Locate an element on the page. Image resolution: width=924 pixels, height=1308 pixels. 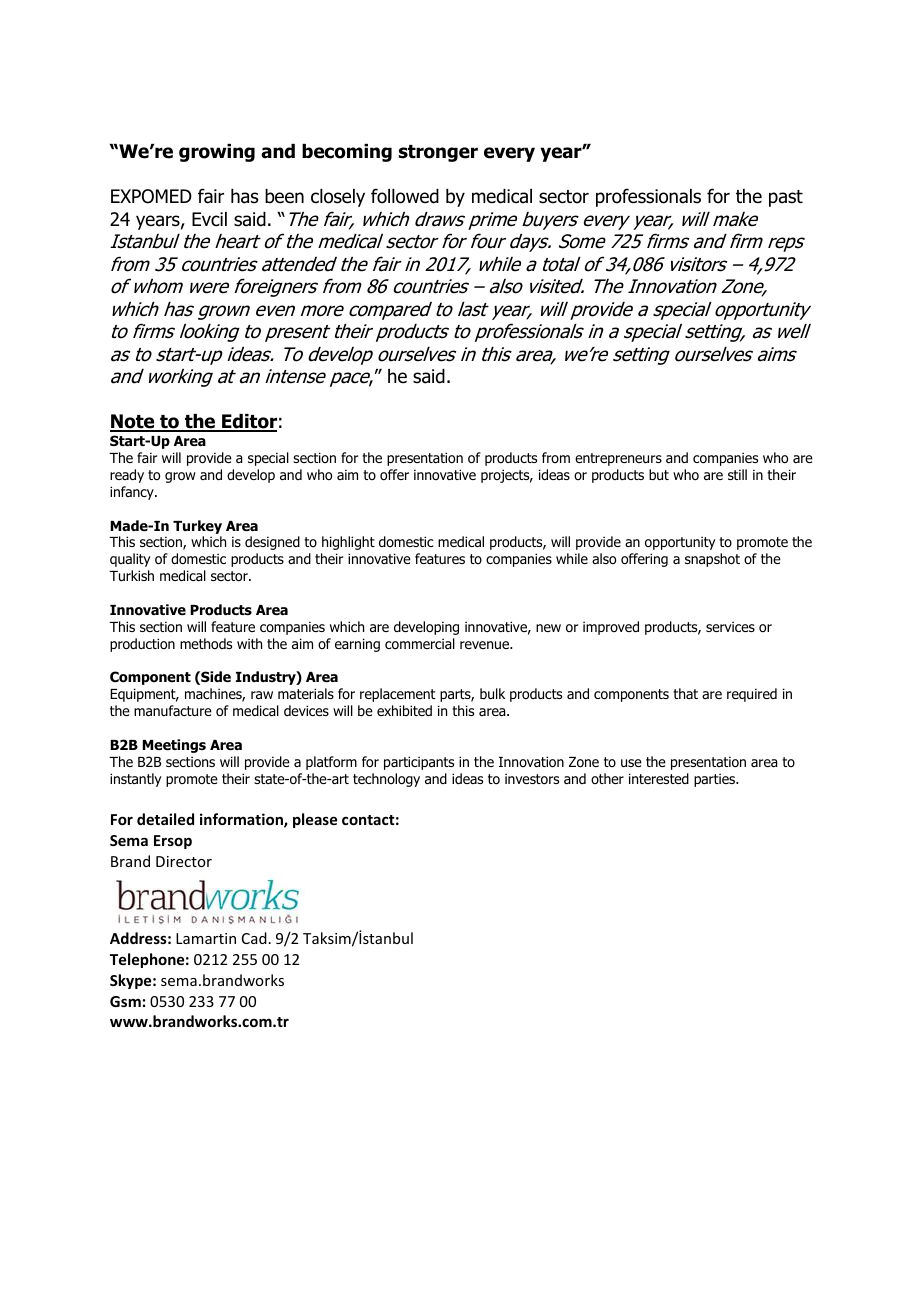
Note is located at coordinates (133, 422).
